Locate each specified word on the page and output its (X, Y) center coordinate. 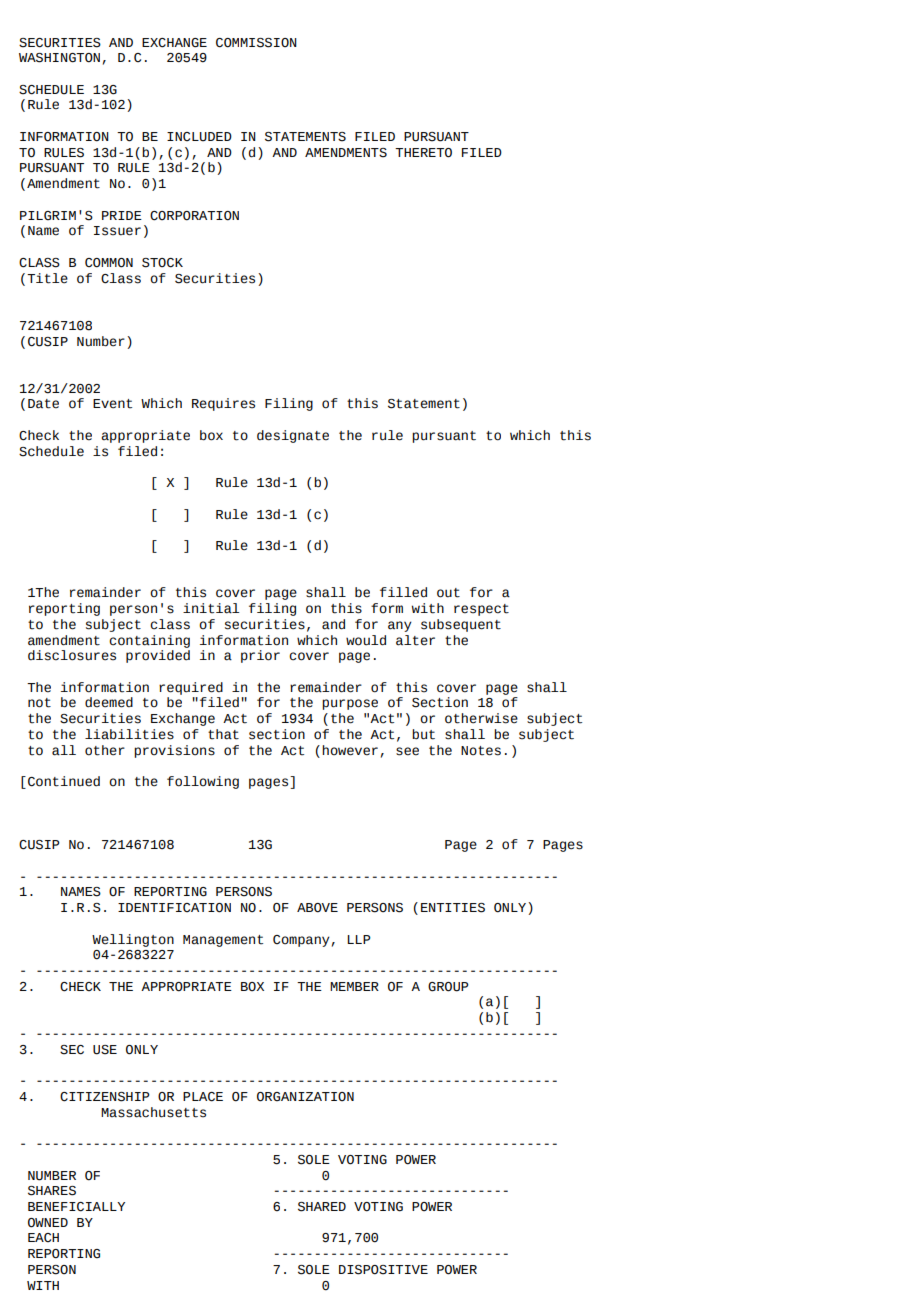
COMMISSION (256, 43)
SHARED (322, 1207)
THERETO (423, 153)
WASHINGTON (59, 58)
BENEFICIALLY (76, 1207)
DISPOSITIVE (383, 1270)
